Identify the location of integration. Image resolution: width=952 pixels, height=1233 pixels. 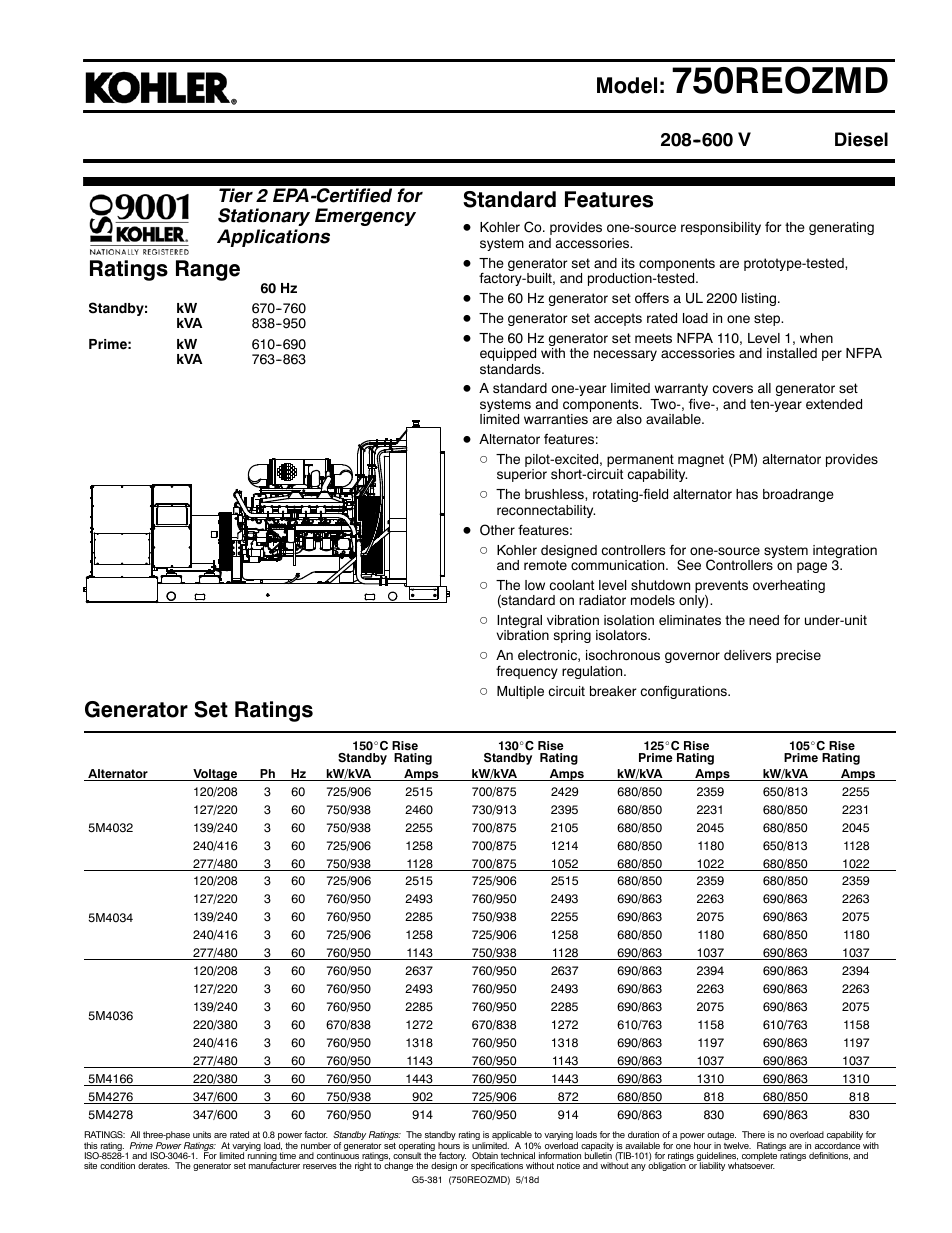
(845, 553).
